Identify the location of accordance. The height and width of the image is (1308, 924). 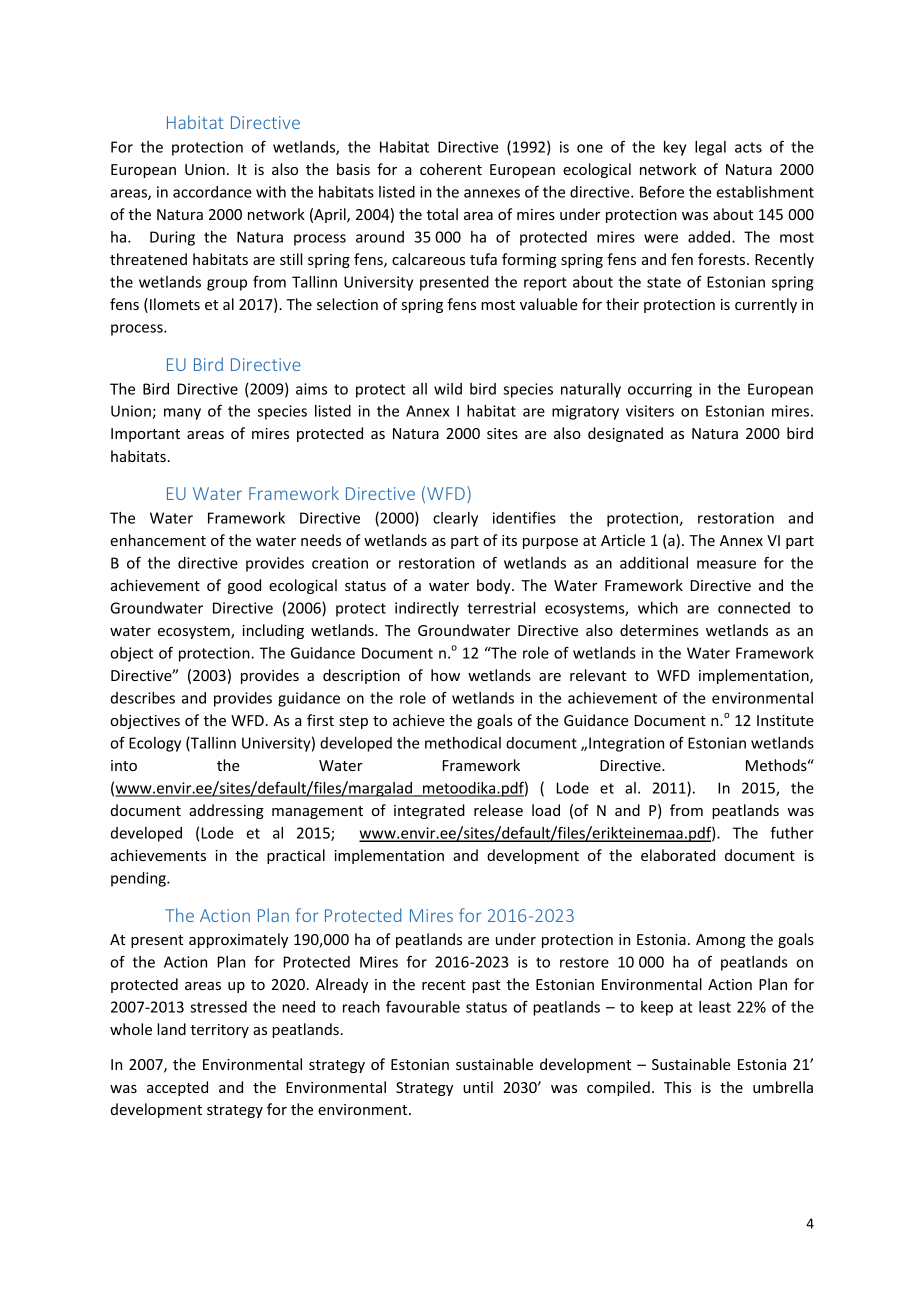
(212, 192).
